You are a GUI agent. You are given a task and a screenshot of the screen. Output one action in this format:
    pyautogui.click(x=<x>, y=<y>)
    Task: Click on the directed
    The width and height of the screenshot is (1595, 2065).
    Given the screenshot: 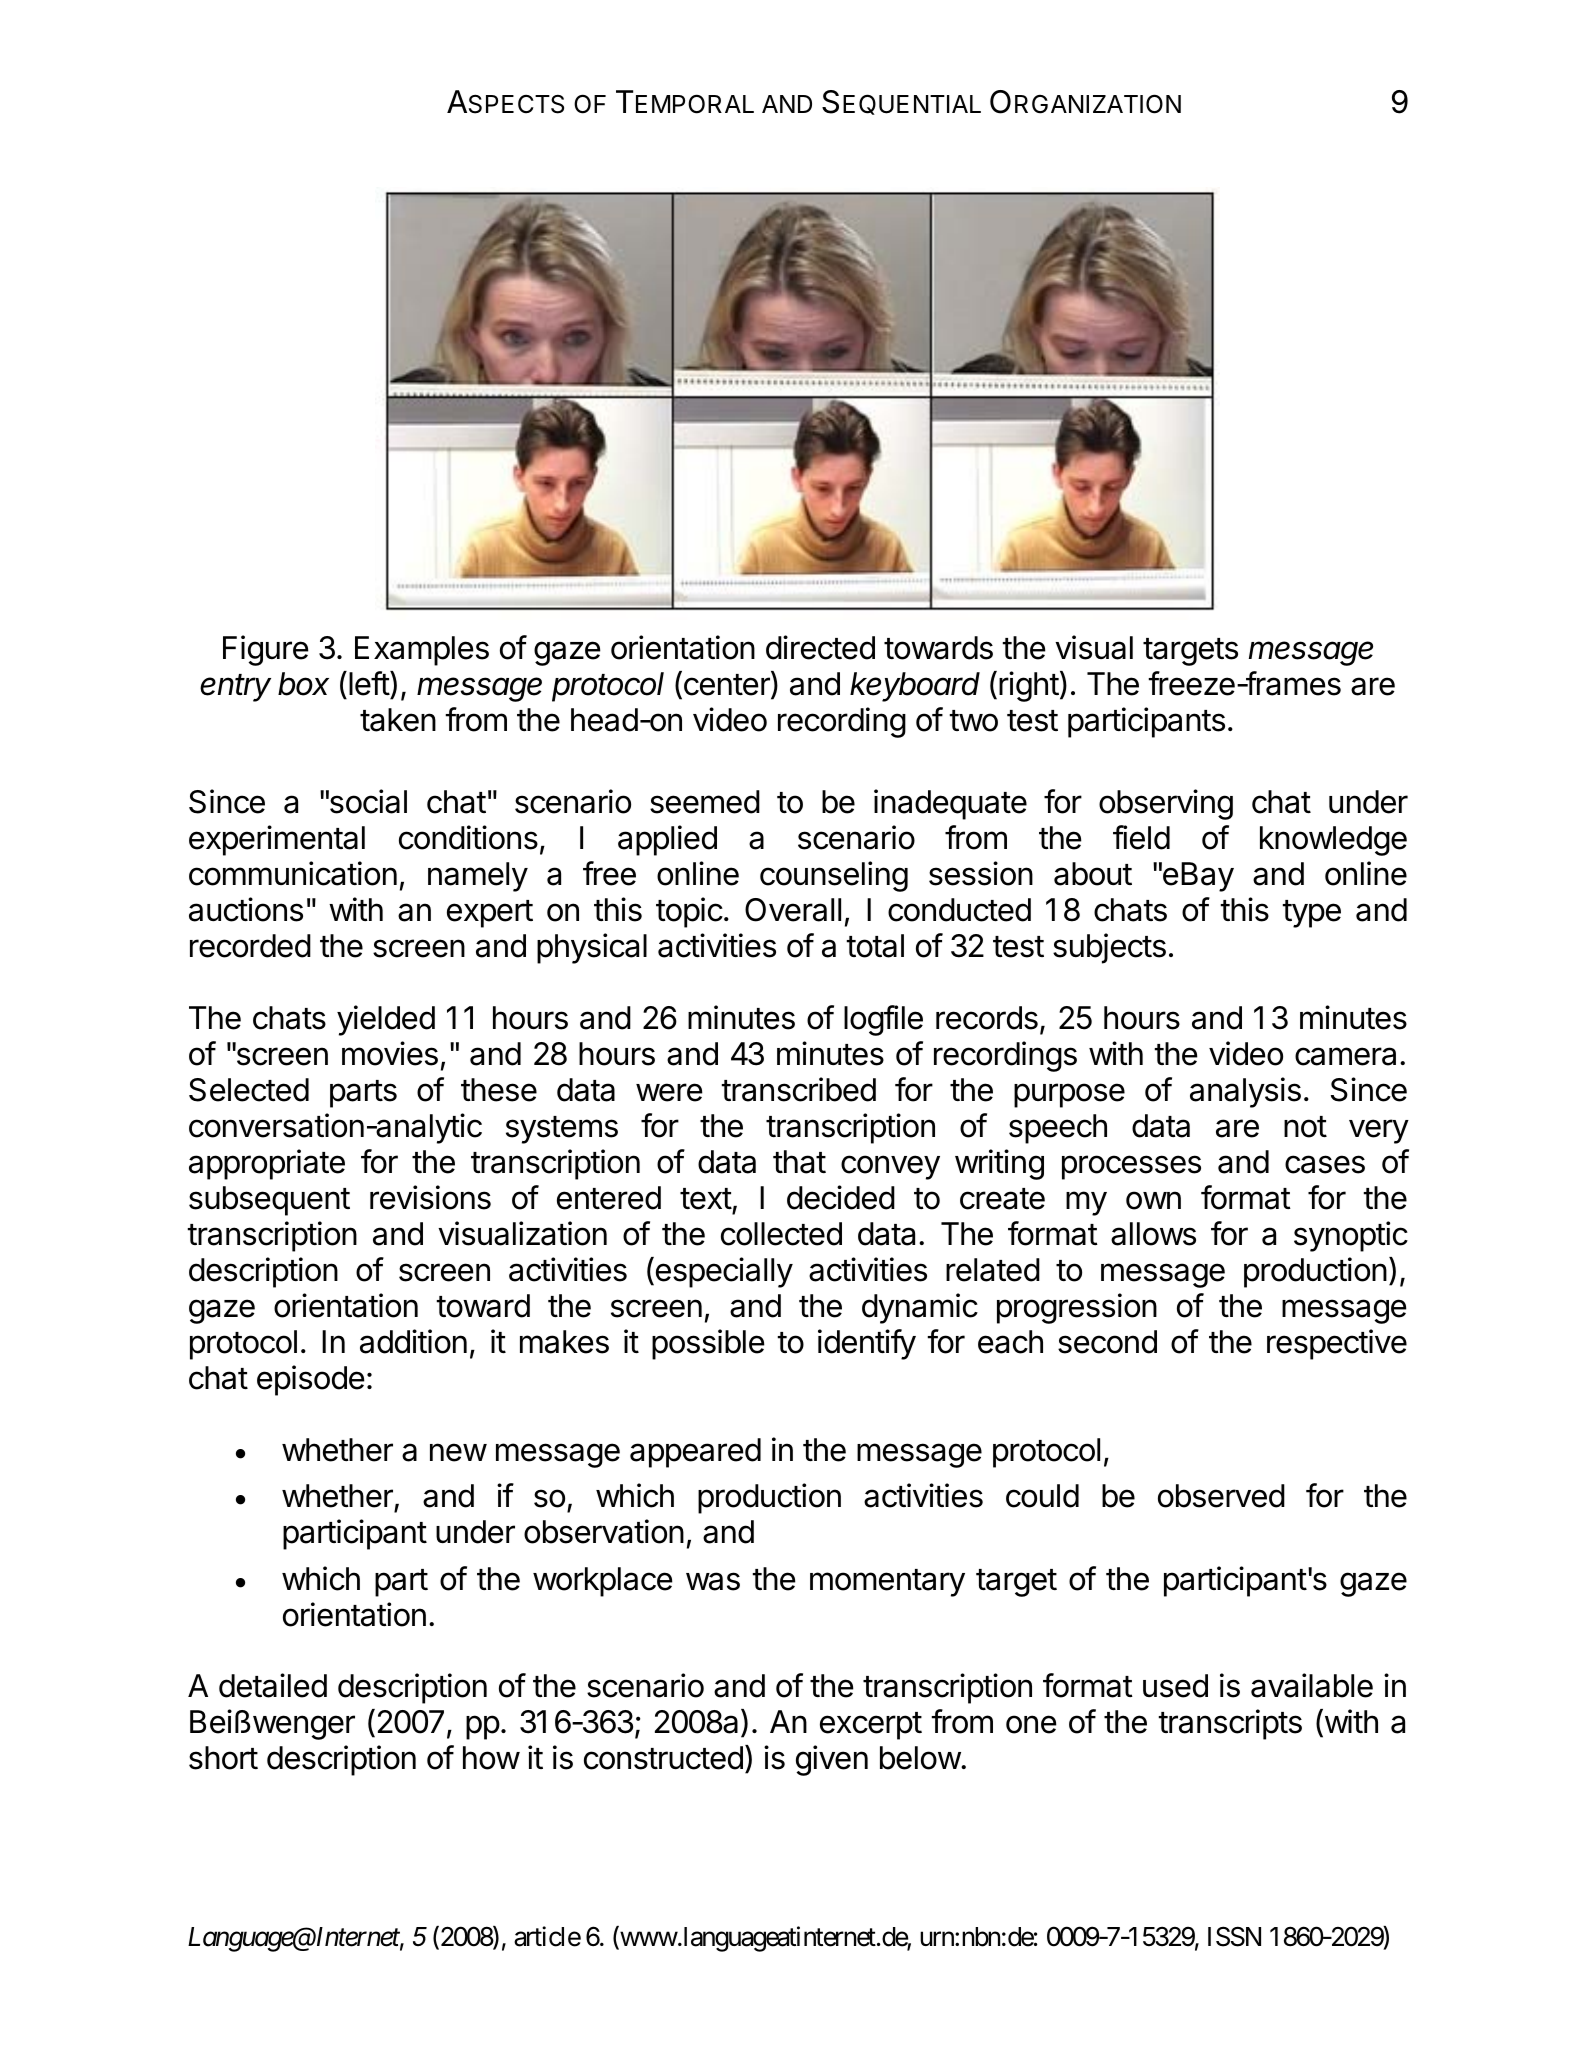 What is the action you would take?
    pyautogui.click(x=820, y=647)
